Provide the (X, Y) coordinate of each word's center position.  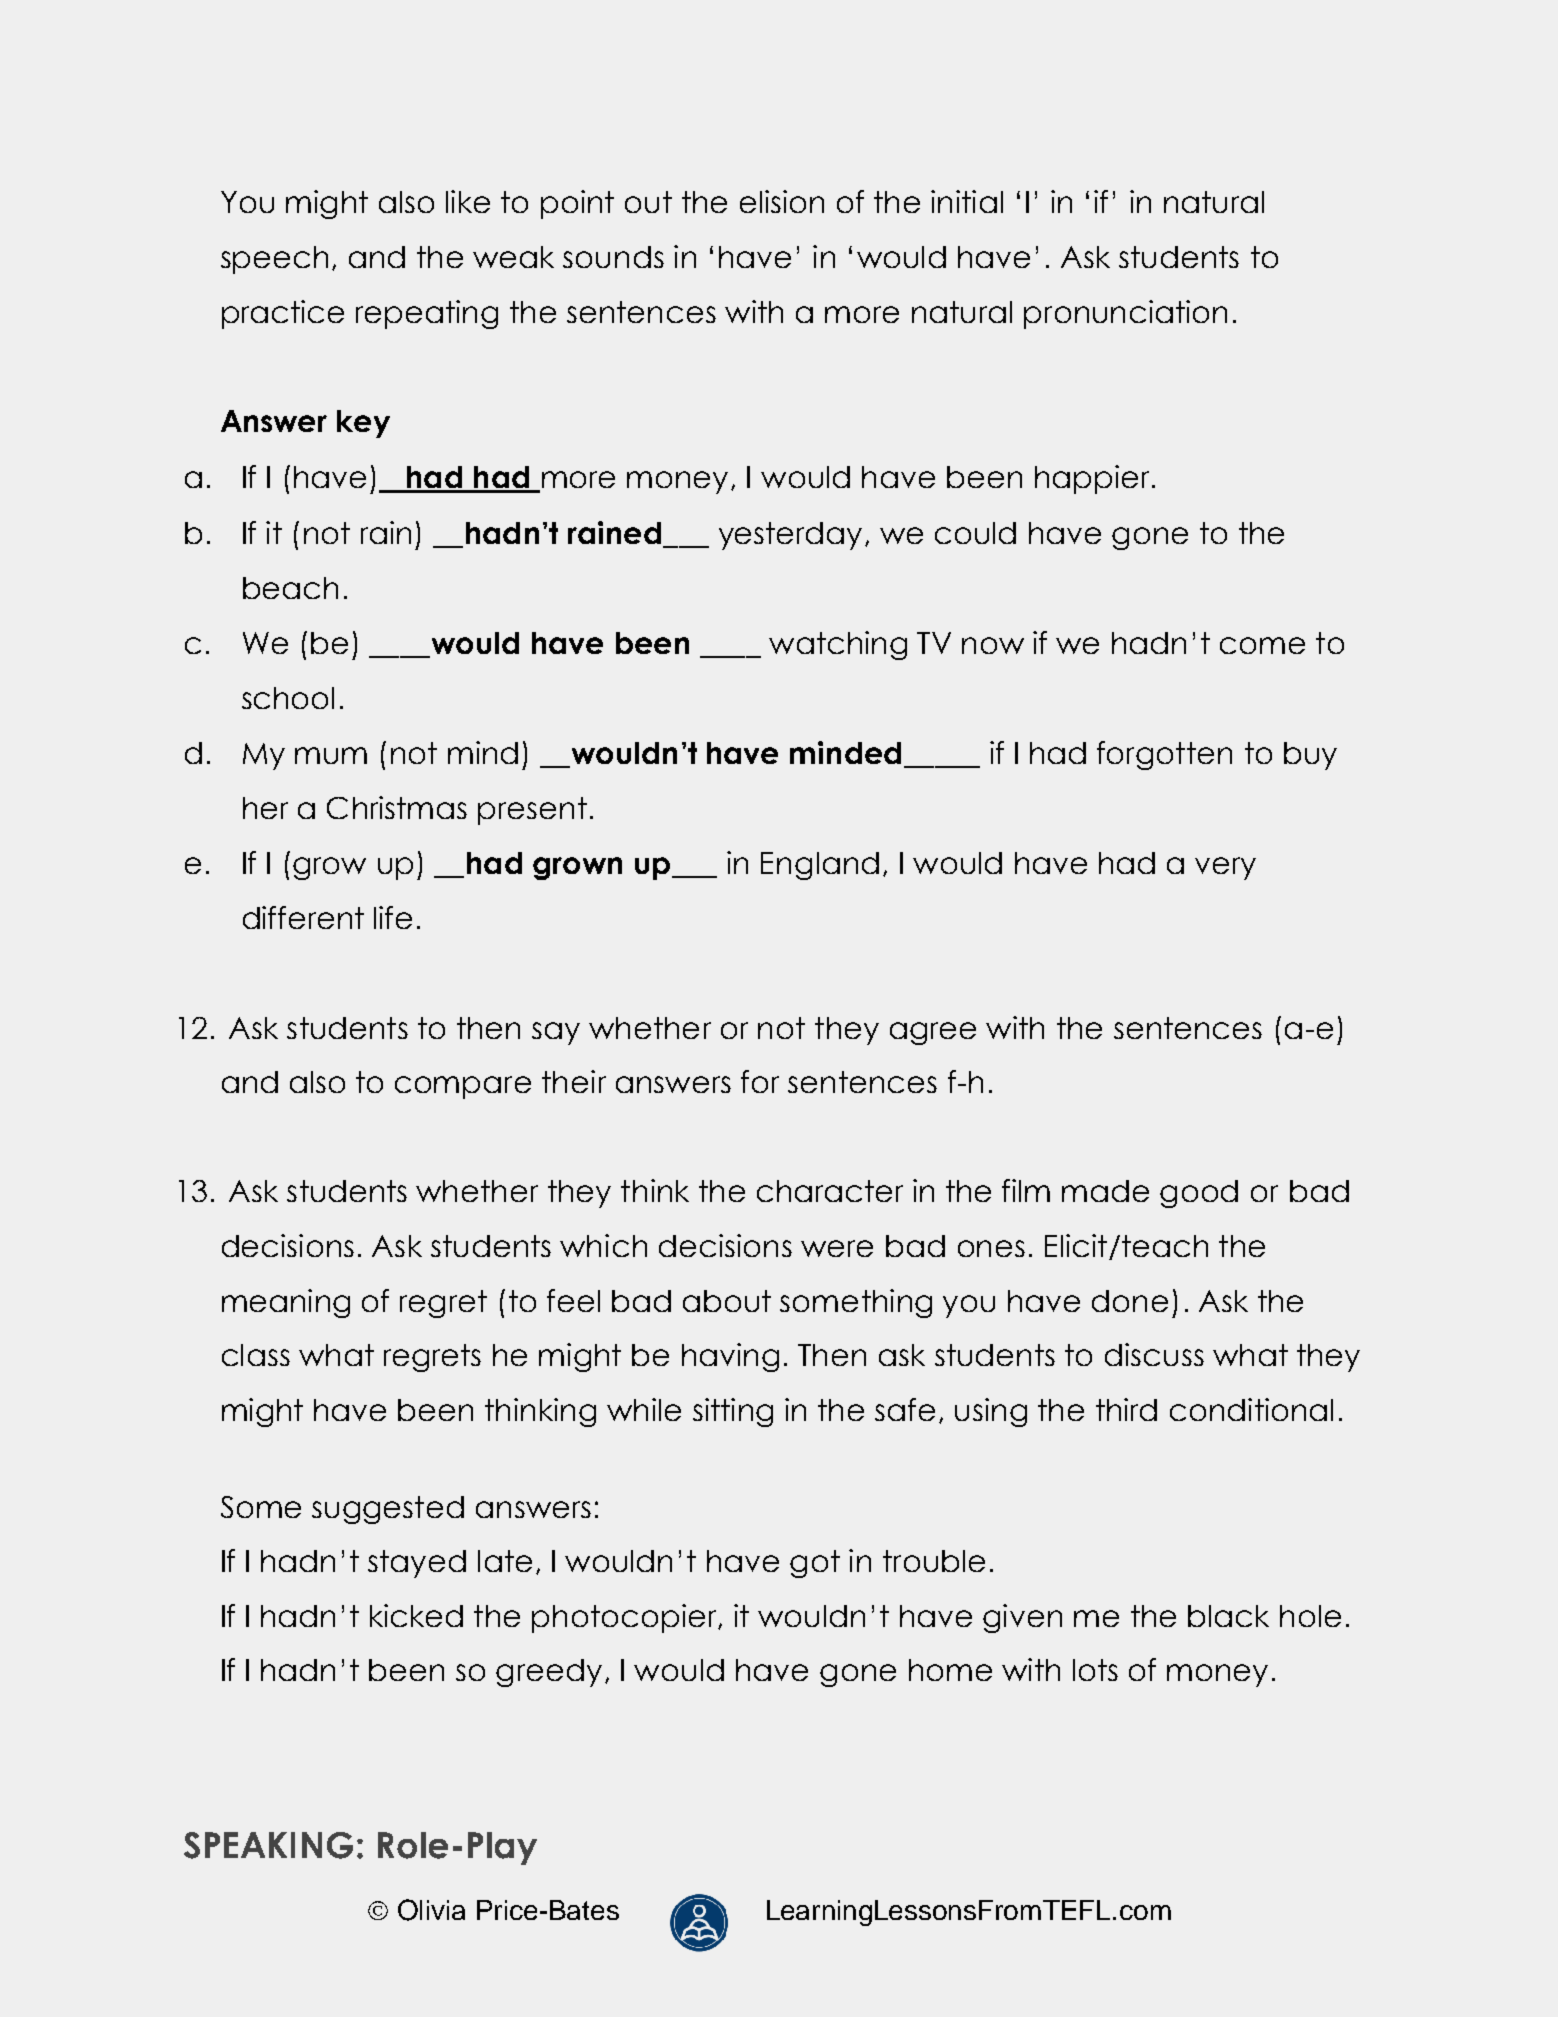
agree (933, 1033)
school (288, 698)
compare (463, 1087)
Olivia (431, 1910)
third (1126, 1409)
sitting (733, 1412)
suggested (388, 1510)
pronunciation (1125, 314)
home (950, 1670)
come (1262, 645)
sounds (613, 257)
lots (1095, 1670)
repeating (427, 314)
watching (838, 645)
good (1199, 1194)
